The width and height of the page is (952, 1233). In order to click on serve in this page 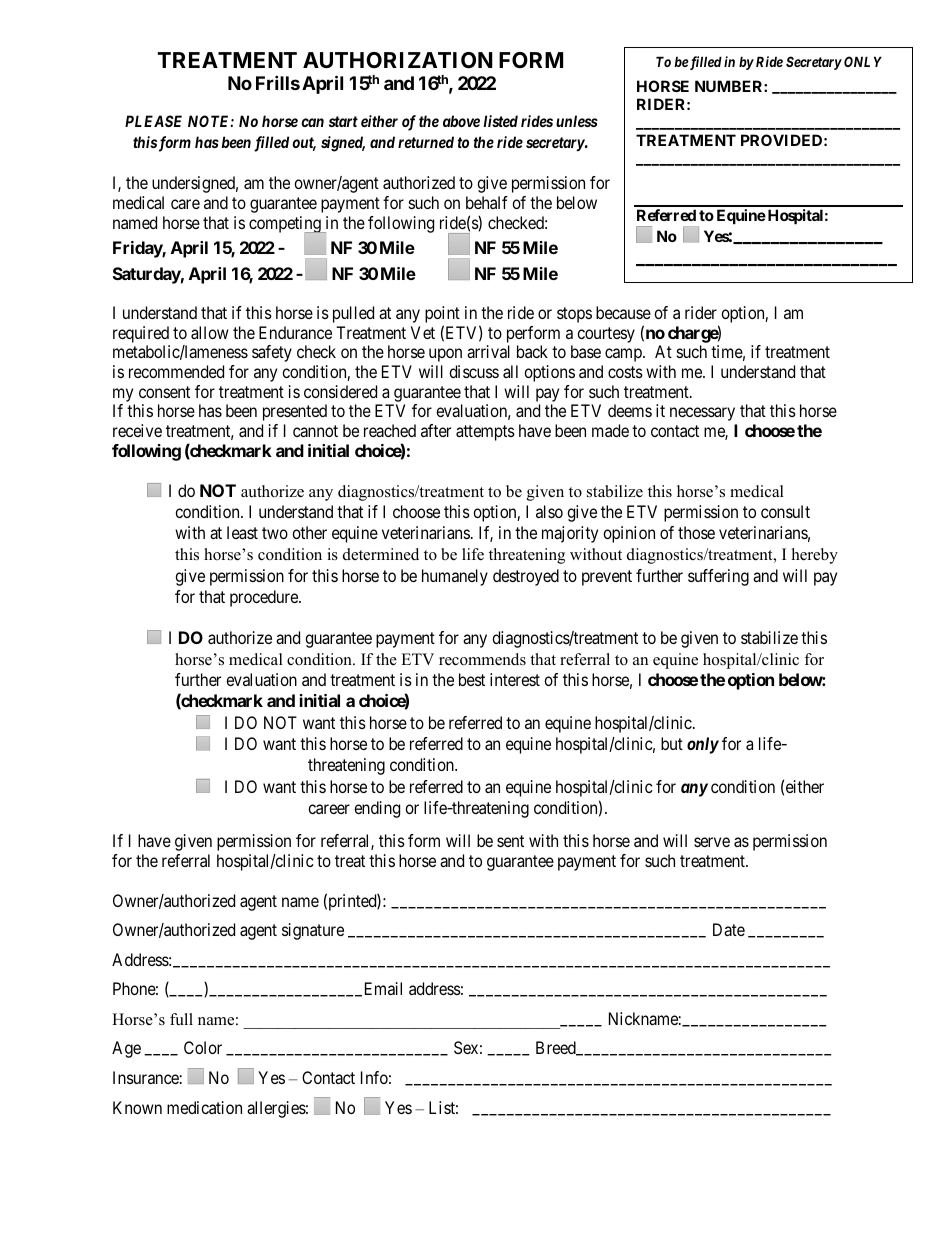, I will do `click(712, 842)`.
